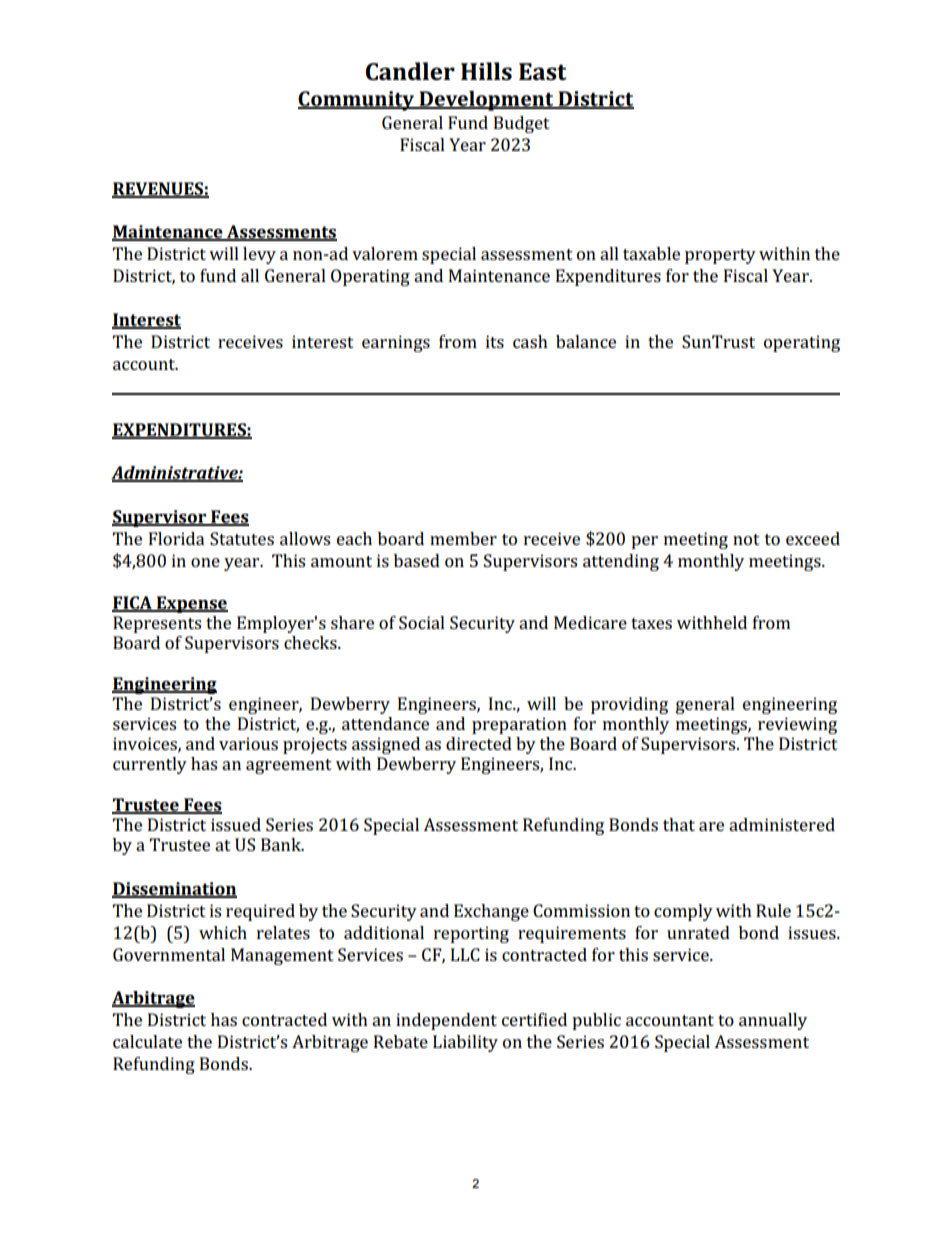 Image resolution: width=952 pixels, height=1233 pixels. Describe the element at coordinates (486, 101) in the page. I see `Development` at that location.
